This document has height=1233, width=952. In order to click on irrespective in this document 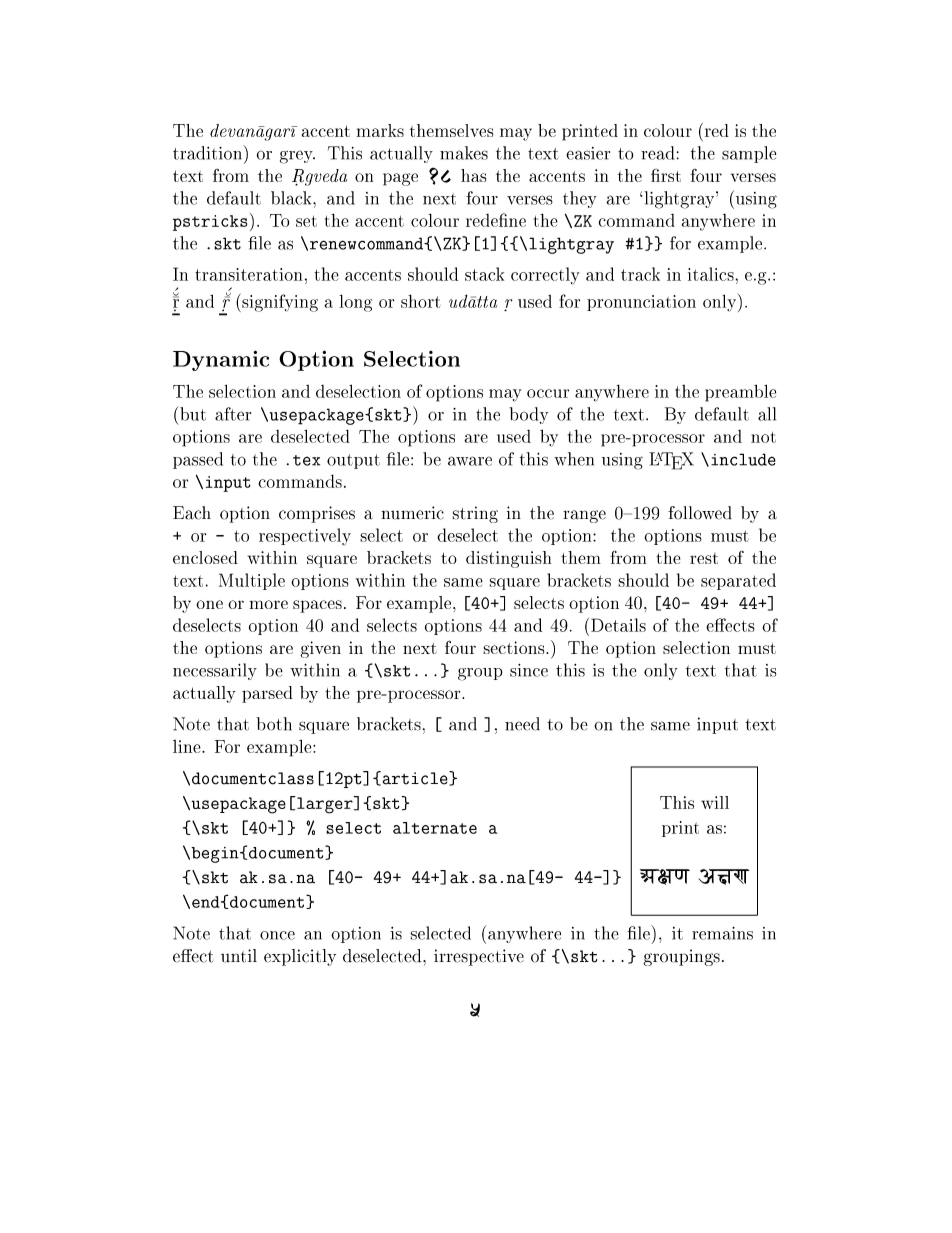, I will do `click(479, 957)`.
